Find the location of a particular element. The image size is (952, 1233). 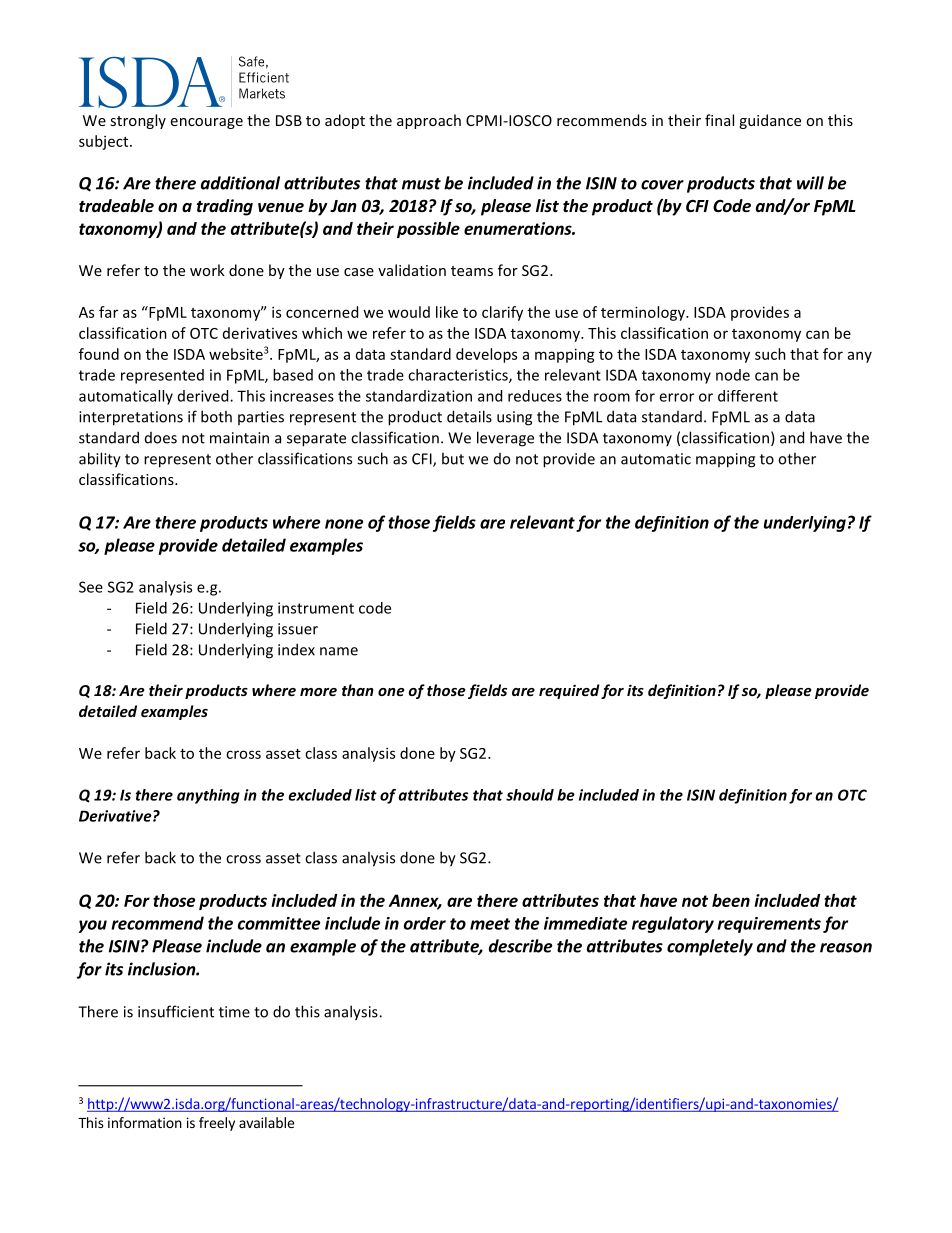

characteristics is located at coordinates (459, 376).
